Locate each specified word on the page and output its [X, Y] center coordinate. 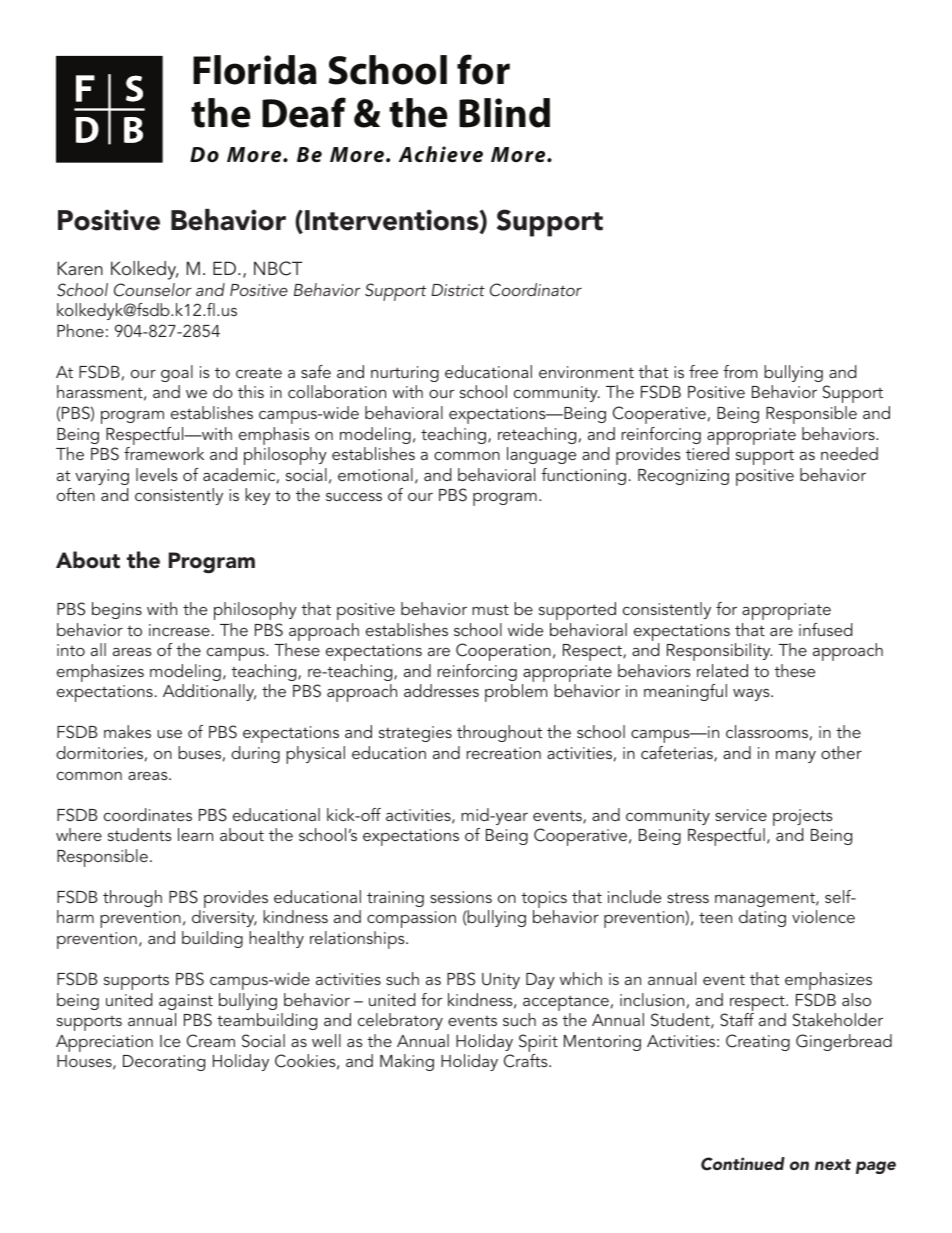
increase [179, 630]
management [766, 900]
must [490, 609]
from [740, 371]
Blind [504, 113]
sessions [461, 897]
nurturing [405, 374]
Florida [255, 70]
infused [826, 629]
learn [195, 834]
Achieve [441, 154]
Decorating [164, 1063]
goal [177, 373]
